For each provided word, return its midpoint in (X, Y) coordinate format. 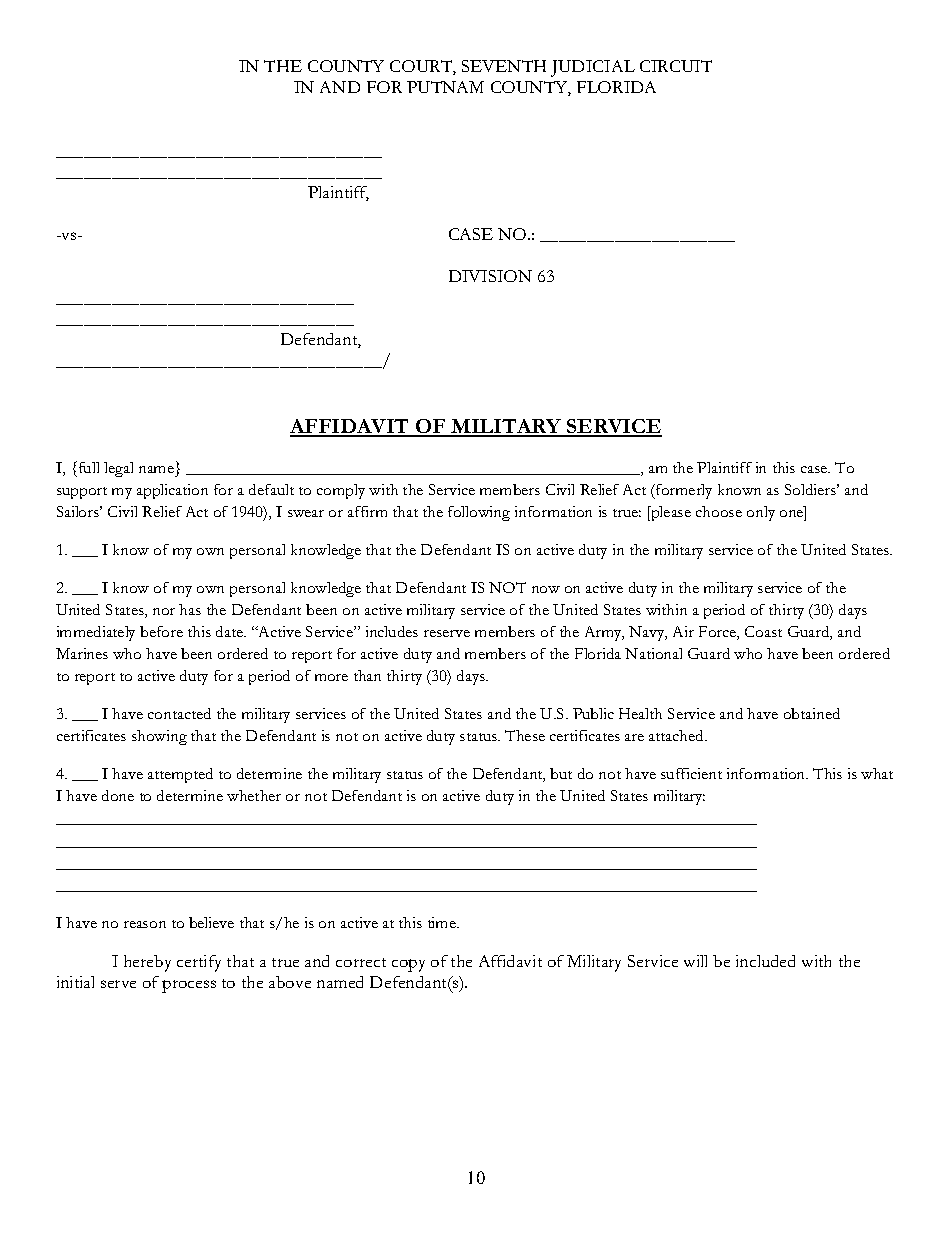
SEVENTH (504, 66)
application (172, 491)
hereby (147, 963)
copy (408, 965)
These (525, 735)
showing (159, 737)
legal (118, 469)
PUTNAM (445, 87)
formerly (683, 491)
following (479, 513)
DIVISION (490, 276)
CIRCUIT (676, 66)
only (761, 513)
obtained (812, 713)
